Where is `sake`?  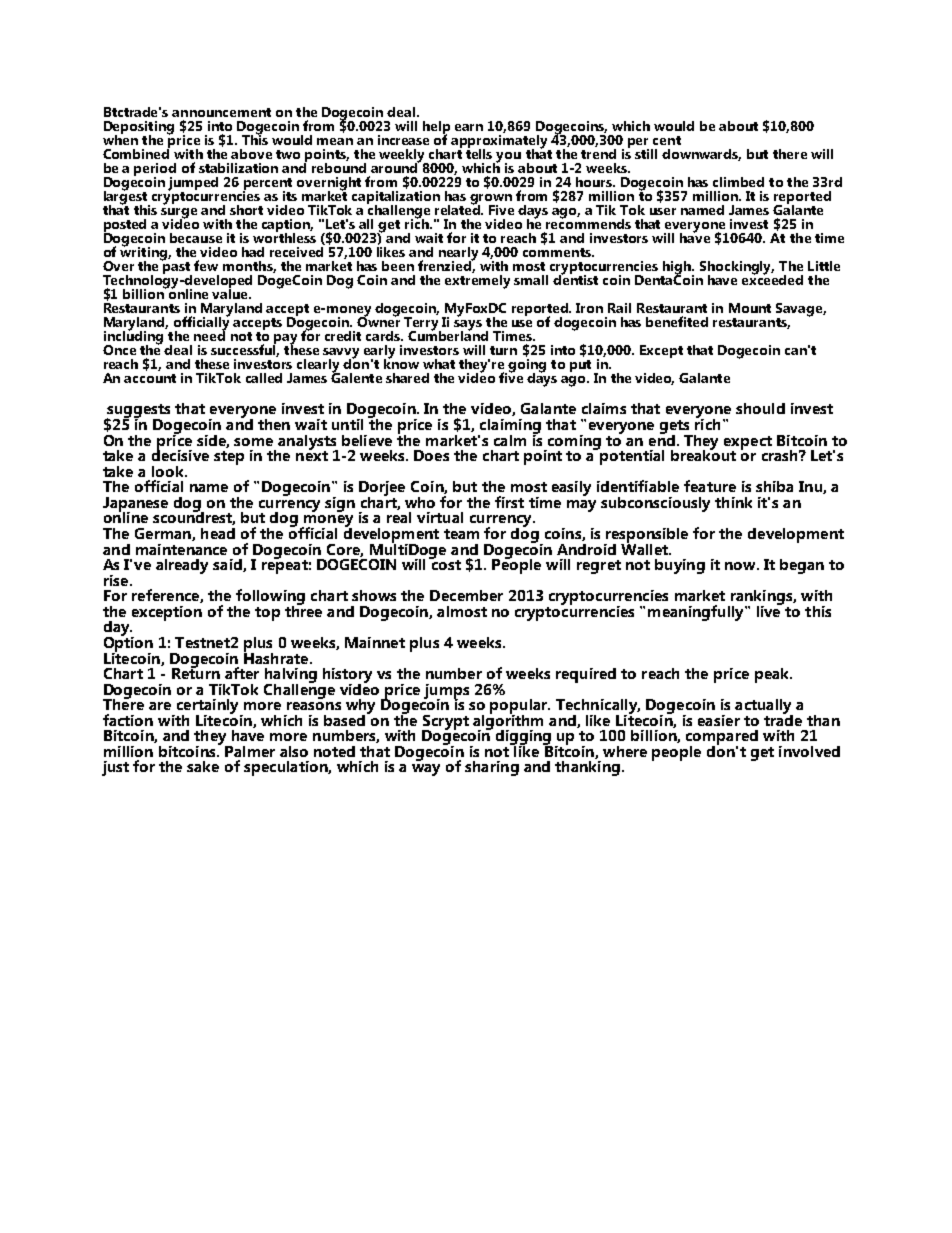 sake is located at coordinates (203, 766).
